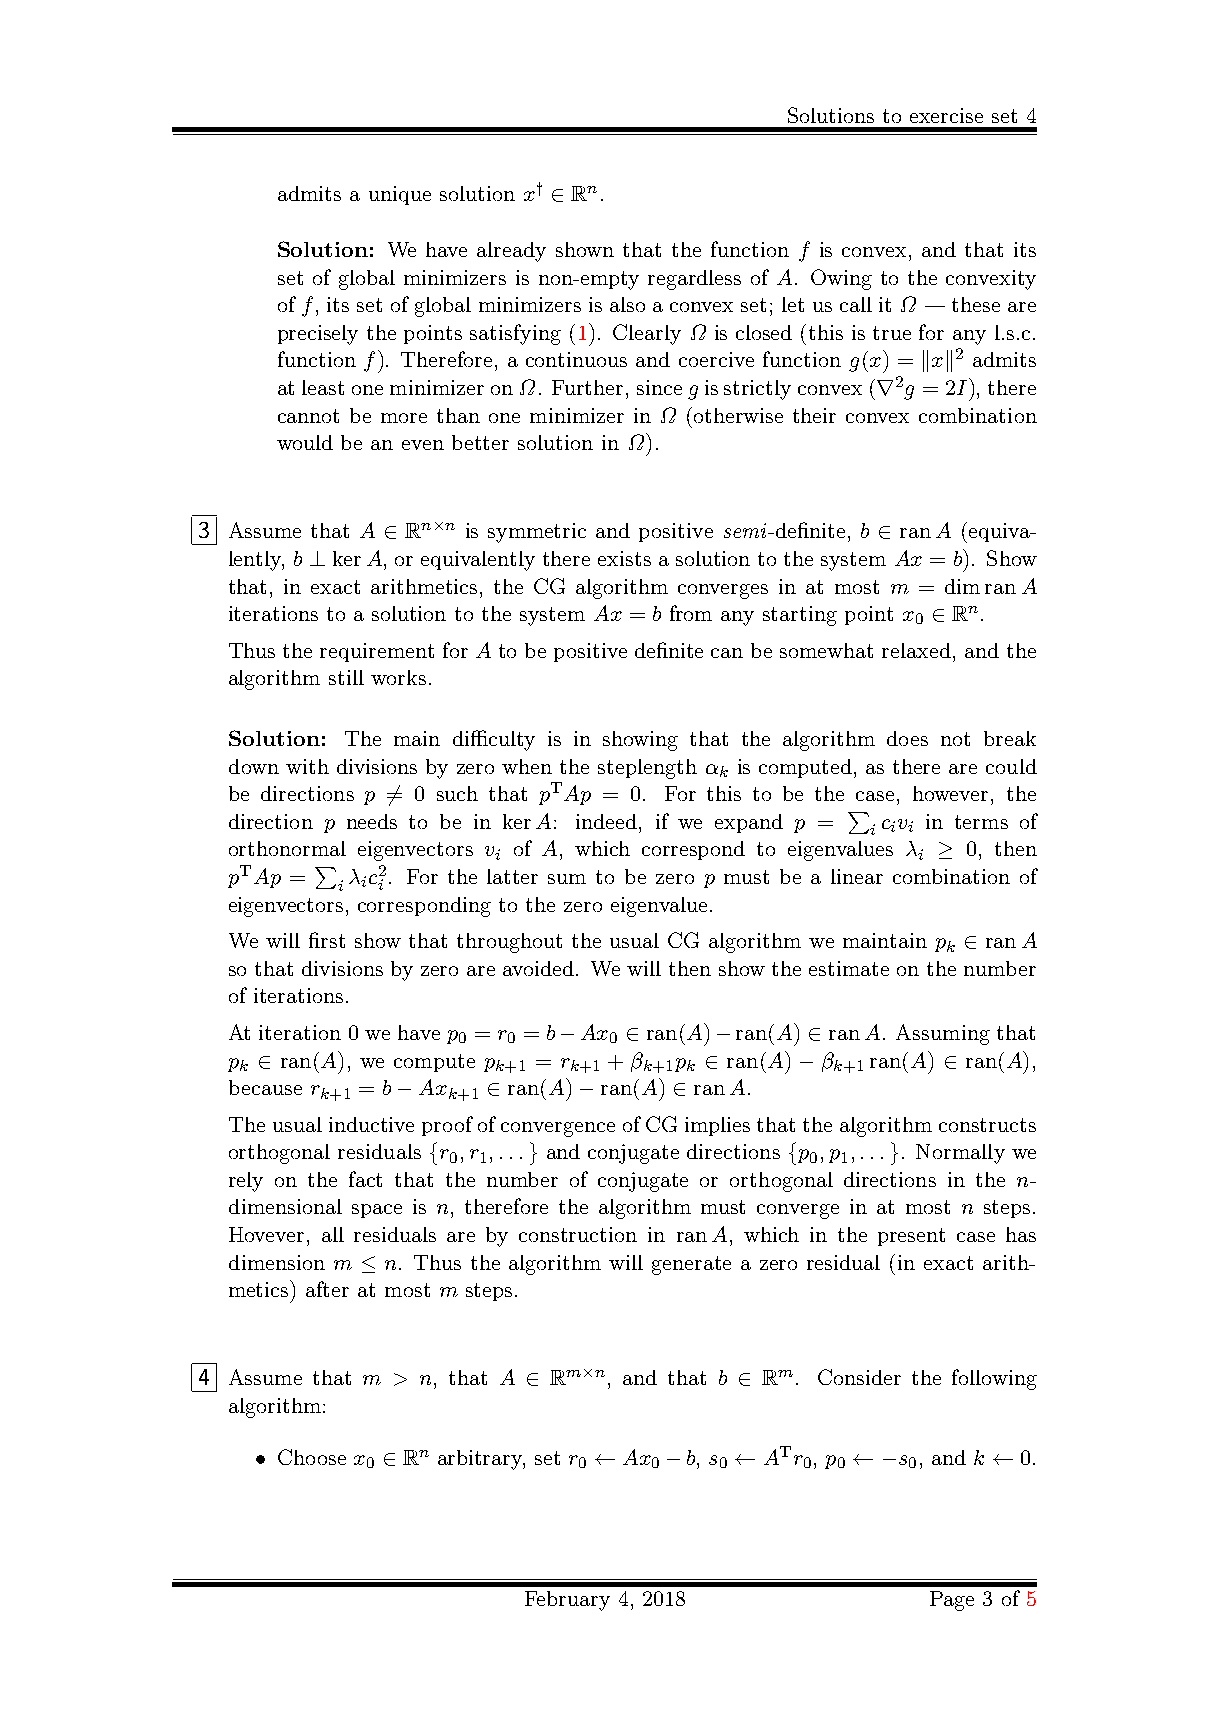 The height and width of the screenshot is (1712, 1210). Describe the element at coordinates (365, 1179) in the screenshot. I see `fact` at that location.
